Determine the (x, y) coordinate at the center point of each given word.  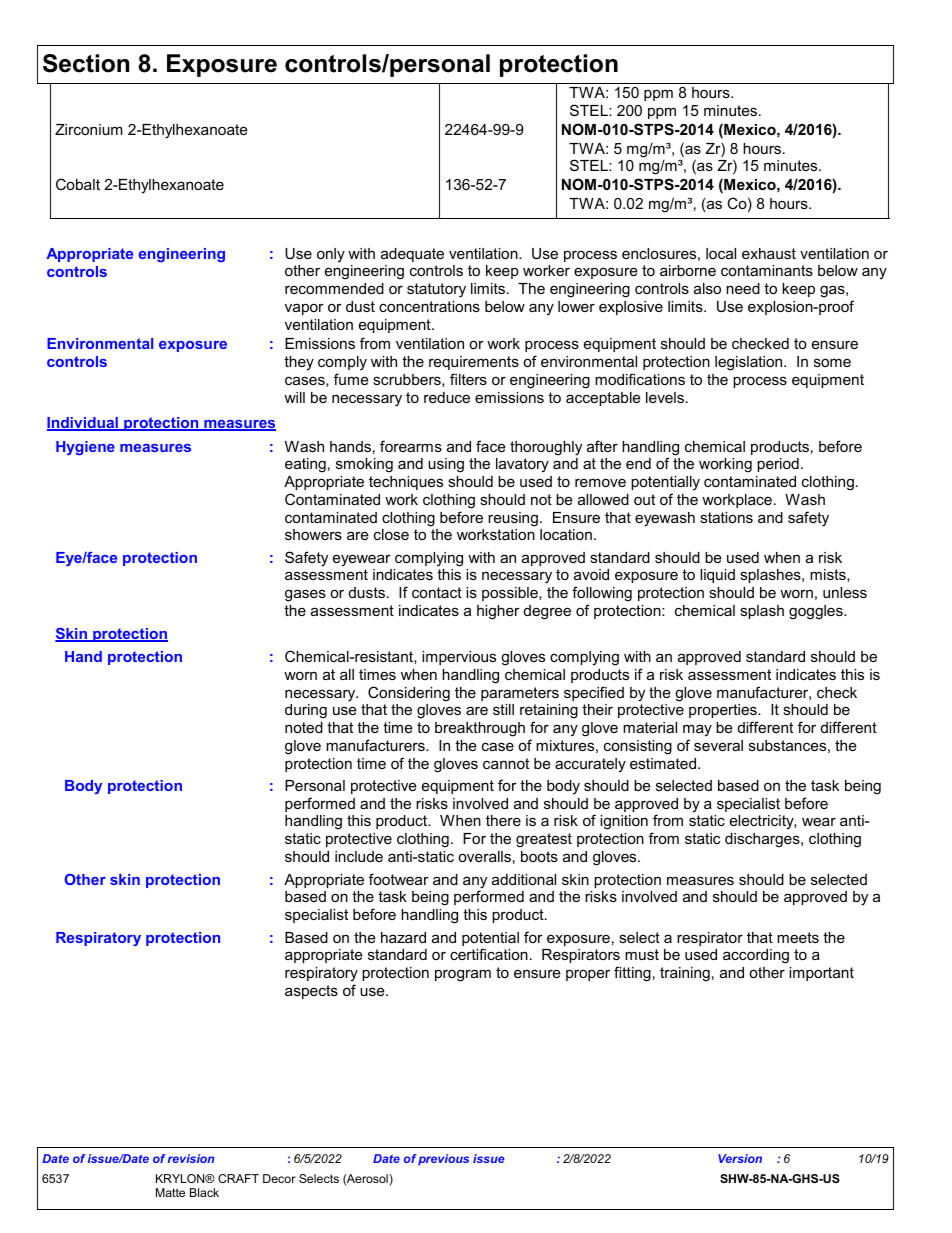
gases (305, 595)
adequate (412, 255)
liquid (717, 576)
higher (498, 612)
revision (191, 1158)
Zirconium (88, 129)
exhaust (769, 253)
